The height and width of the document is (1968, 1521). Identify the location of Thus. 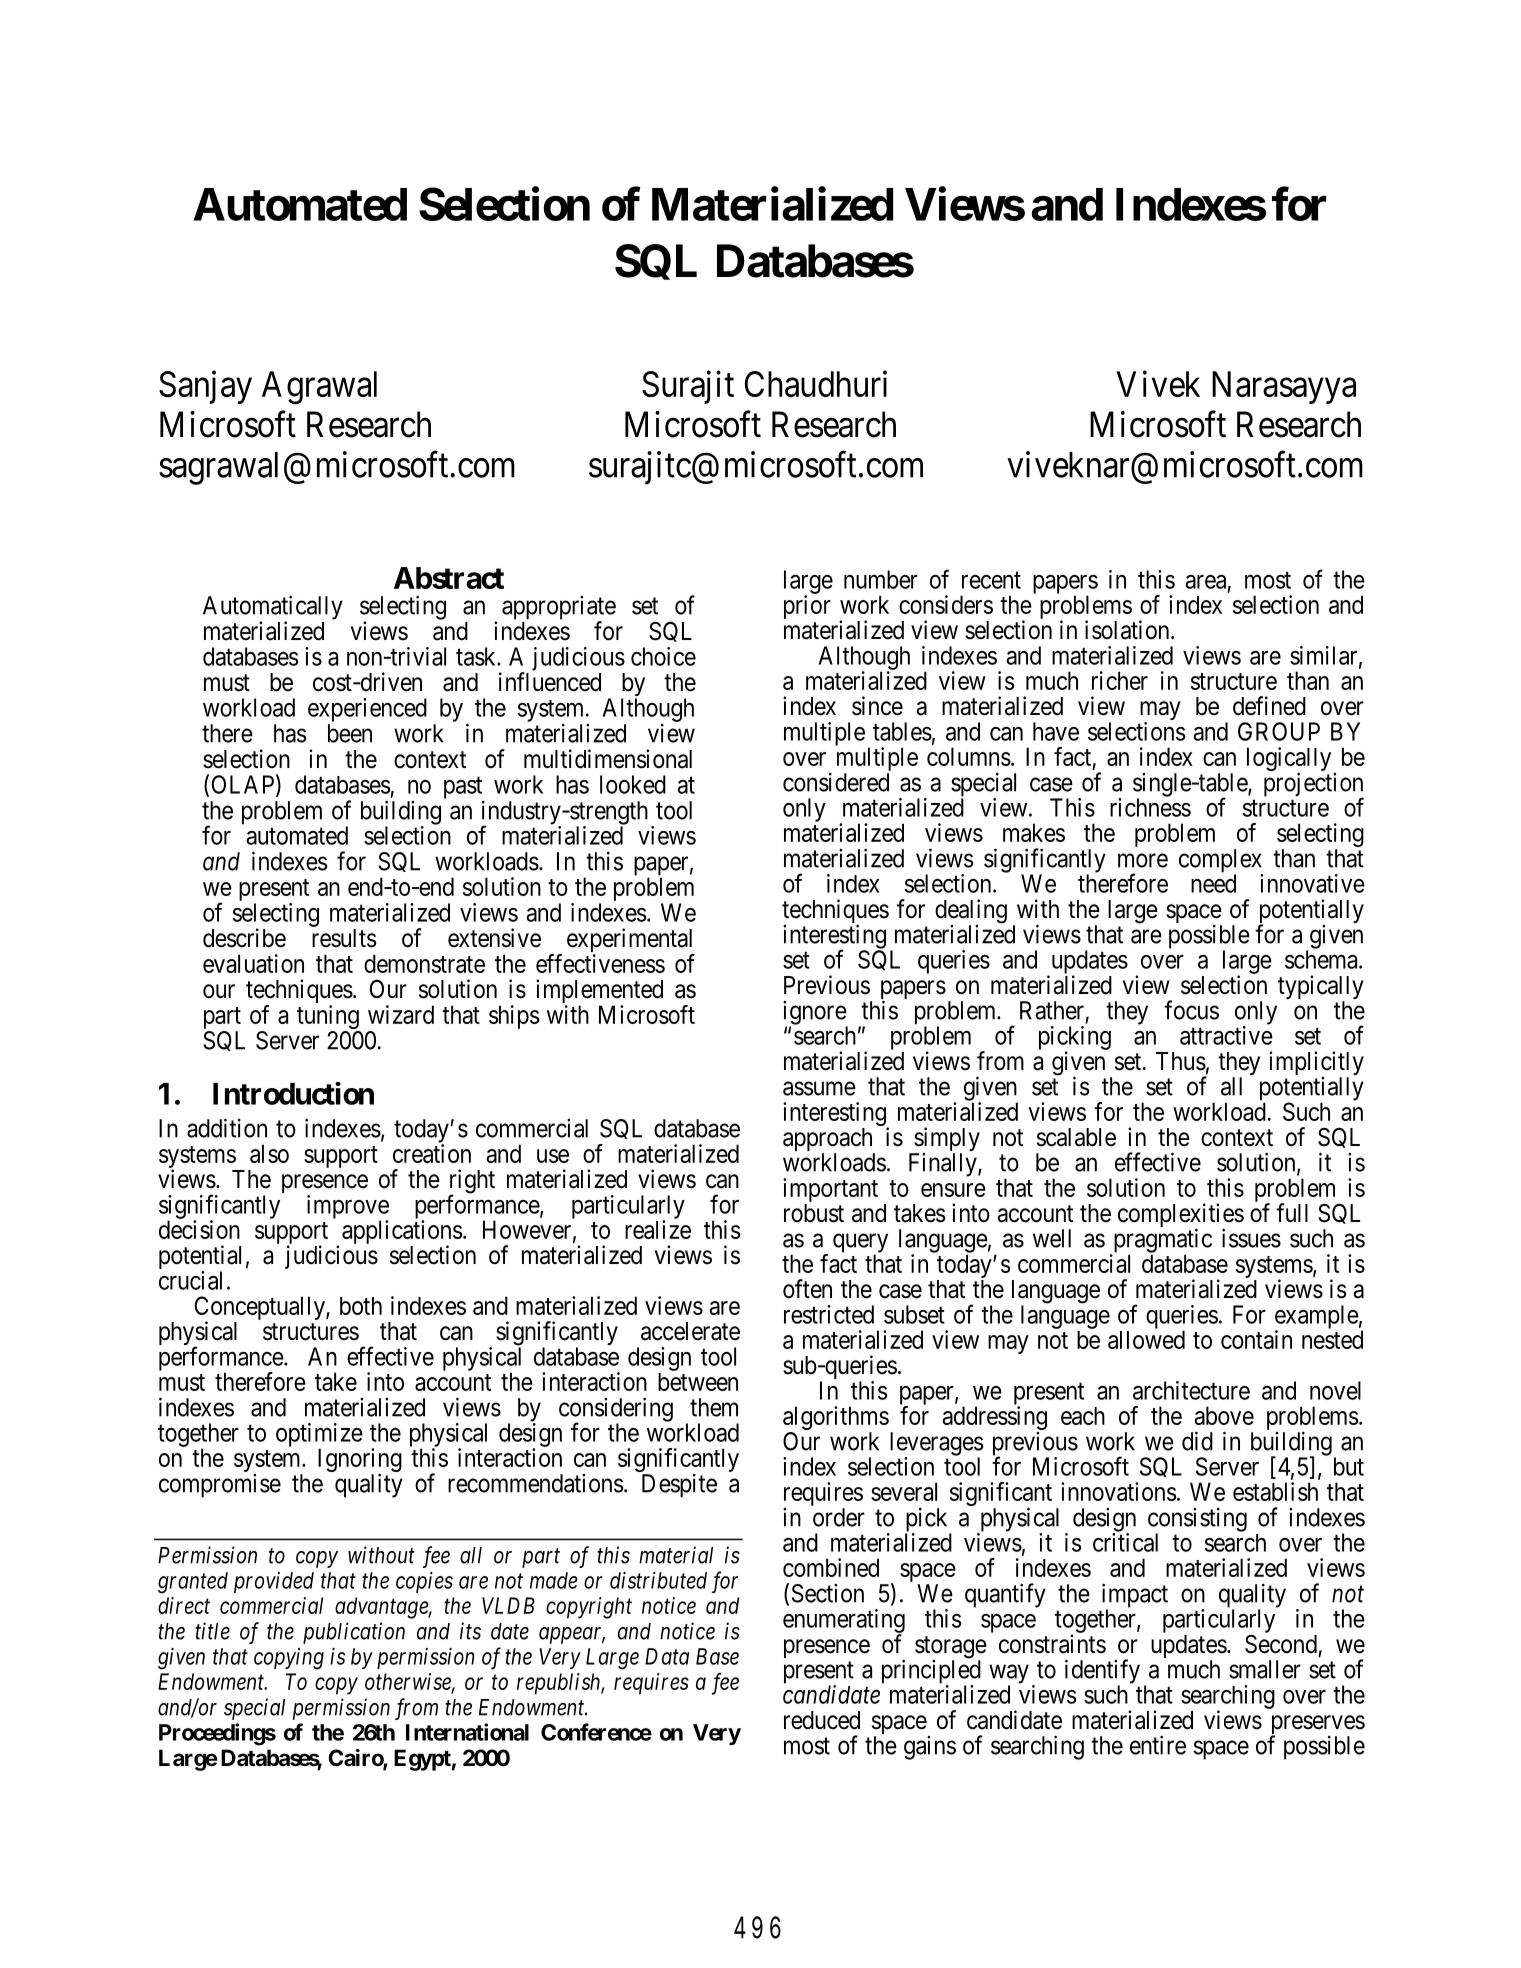
(1181, 1061).
